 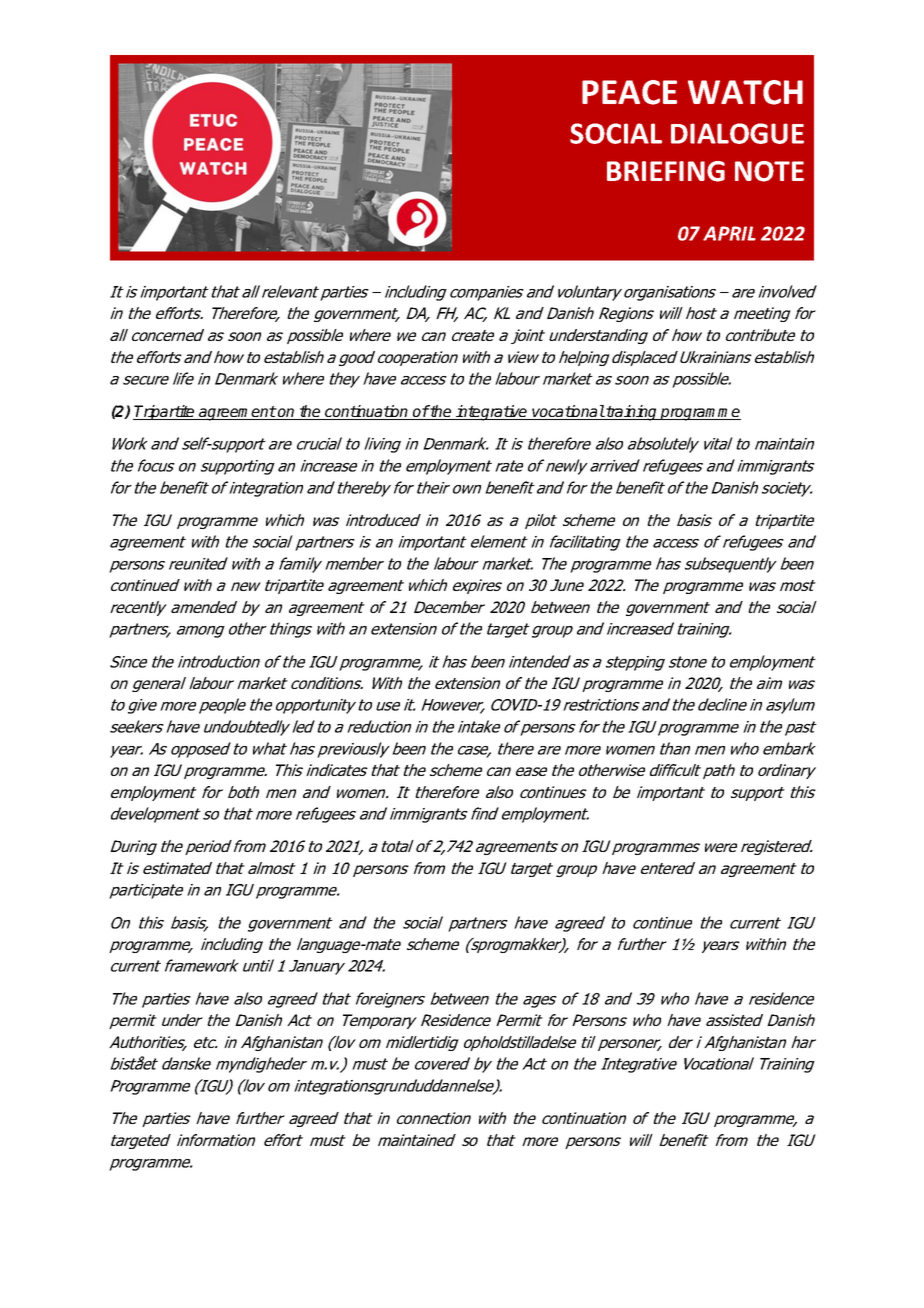 What do you see at coordinates (769, 171) in the document?
I see `NOTE` at bounding box center [769, 171].
